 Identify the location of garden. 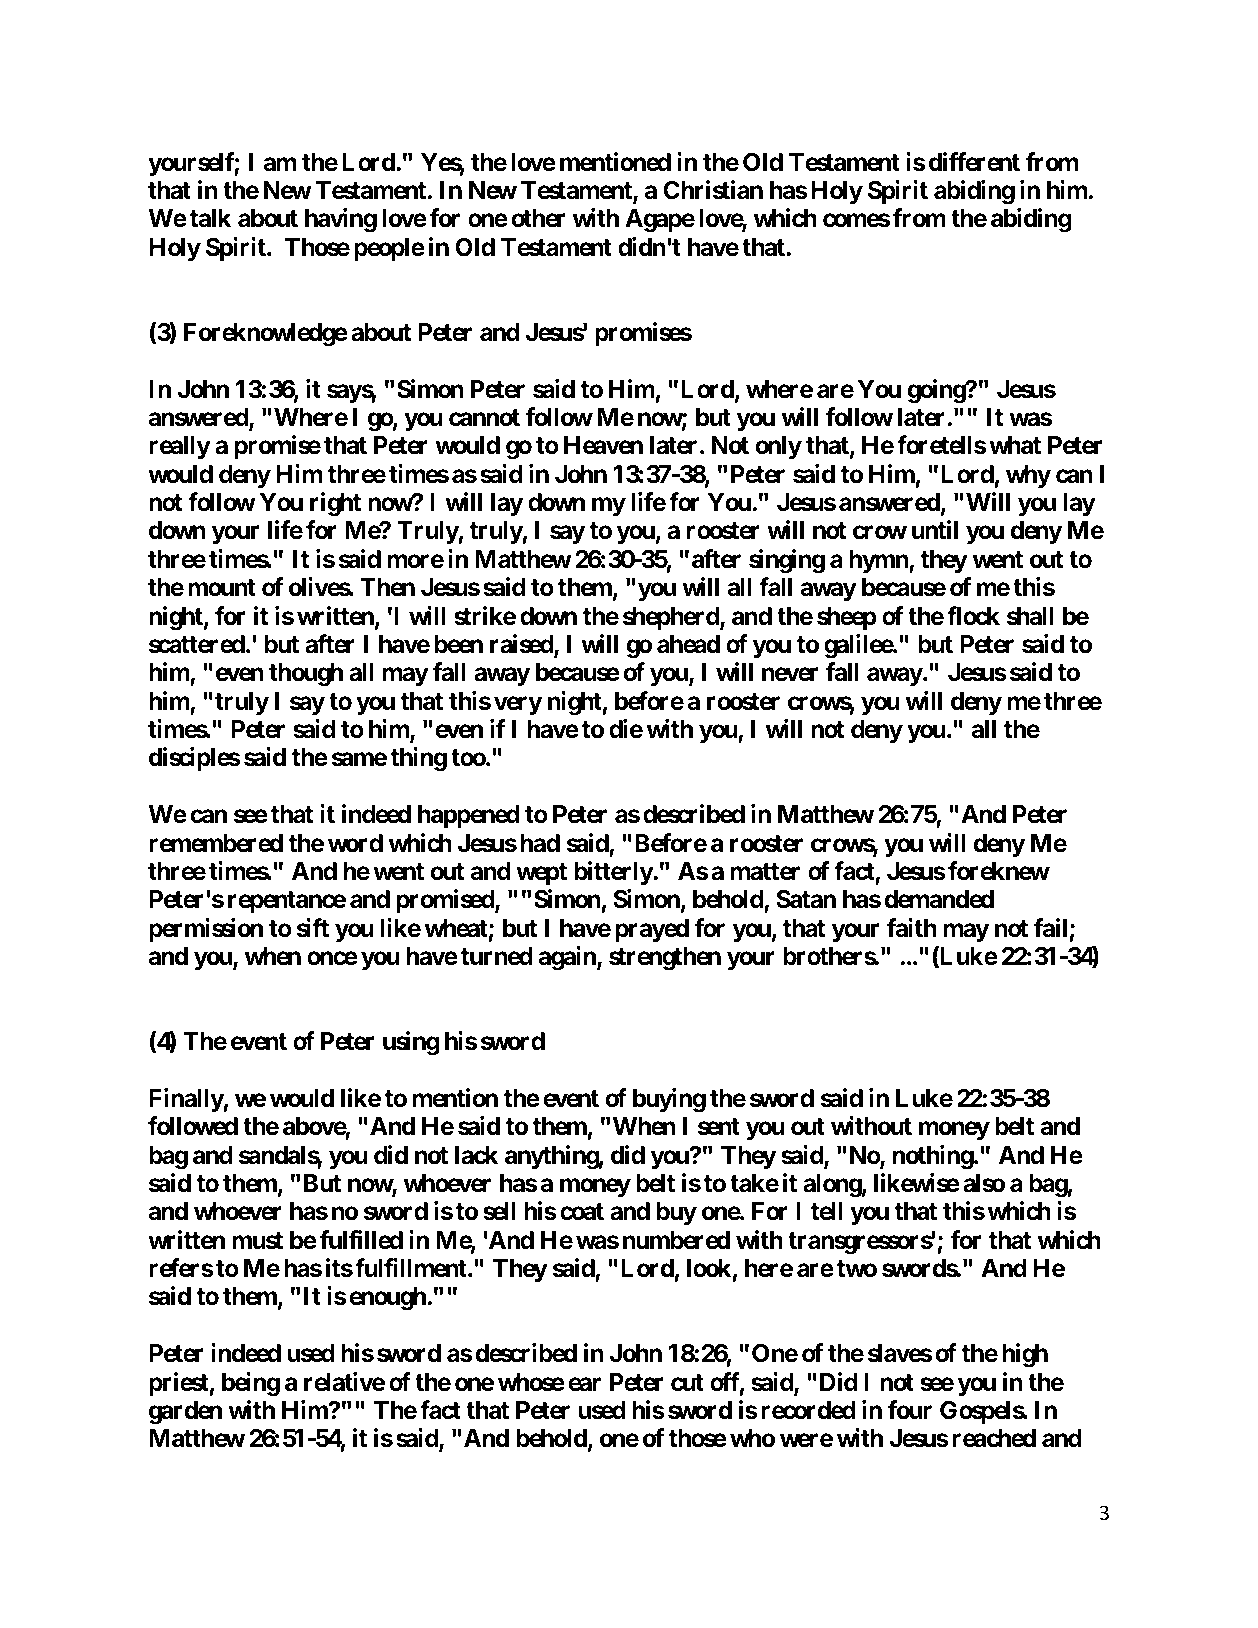
(185, 1413).
